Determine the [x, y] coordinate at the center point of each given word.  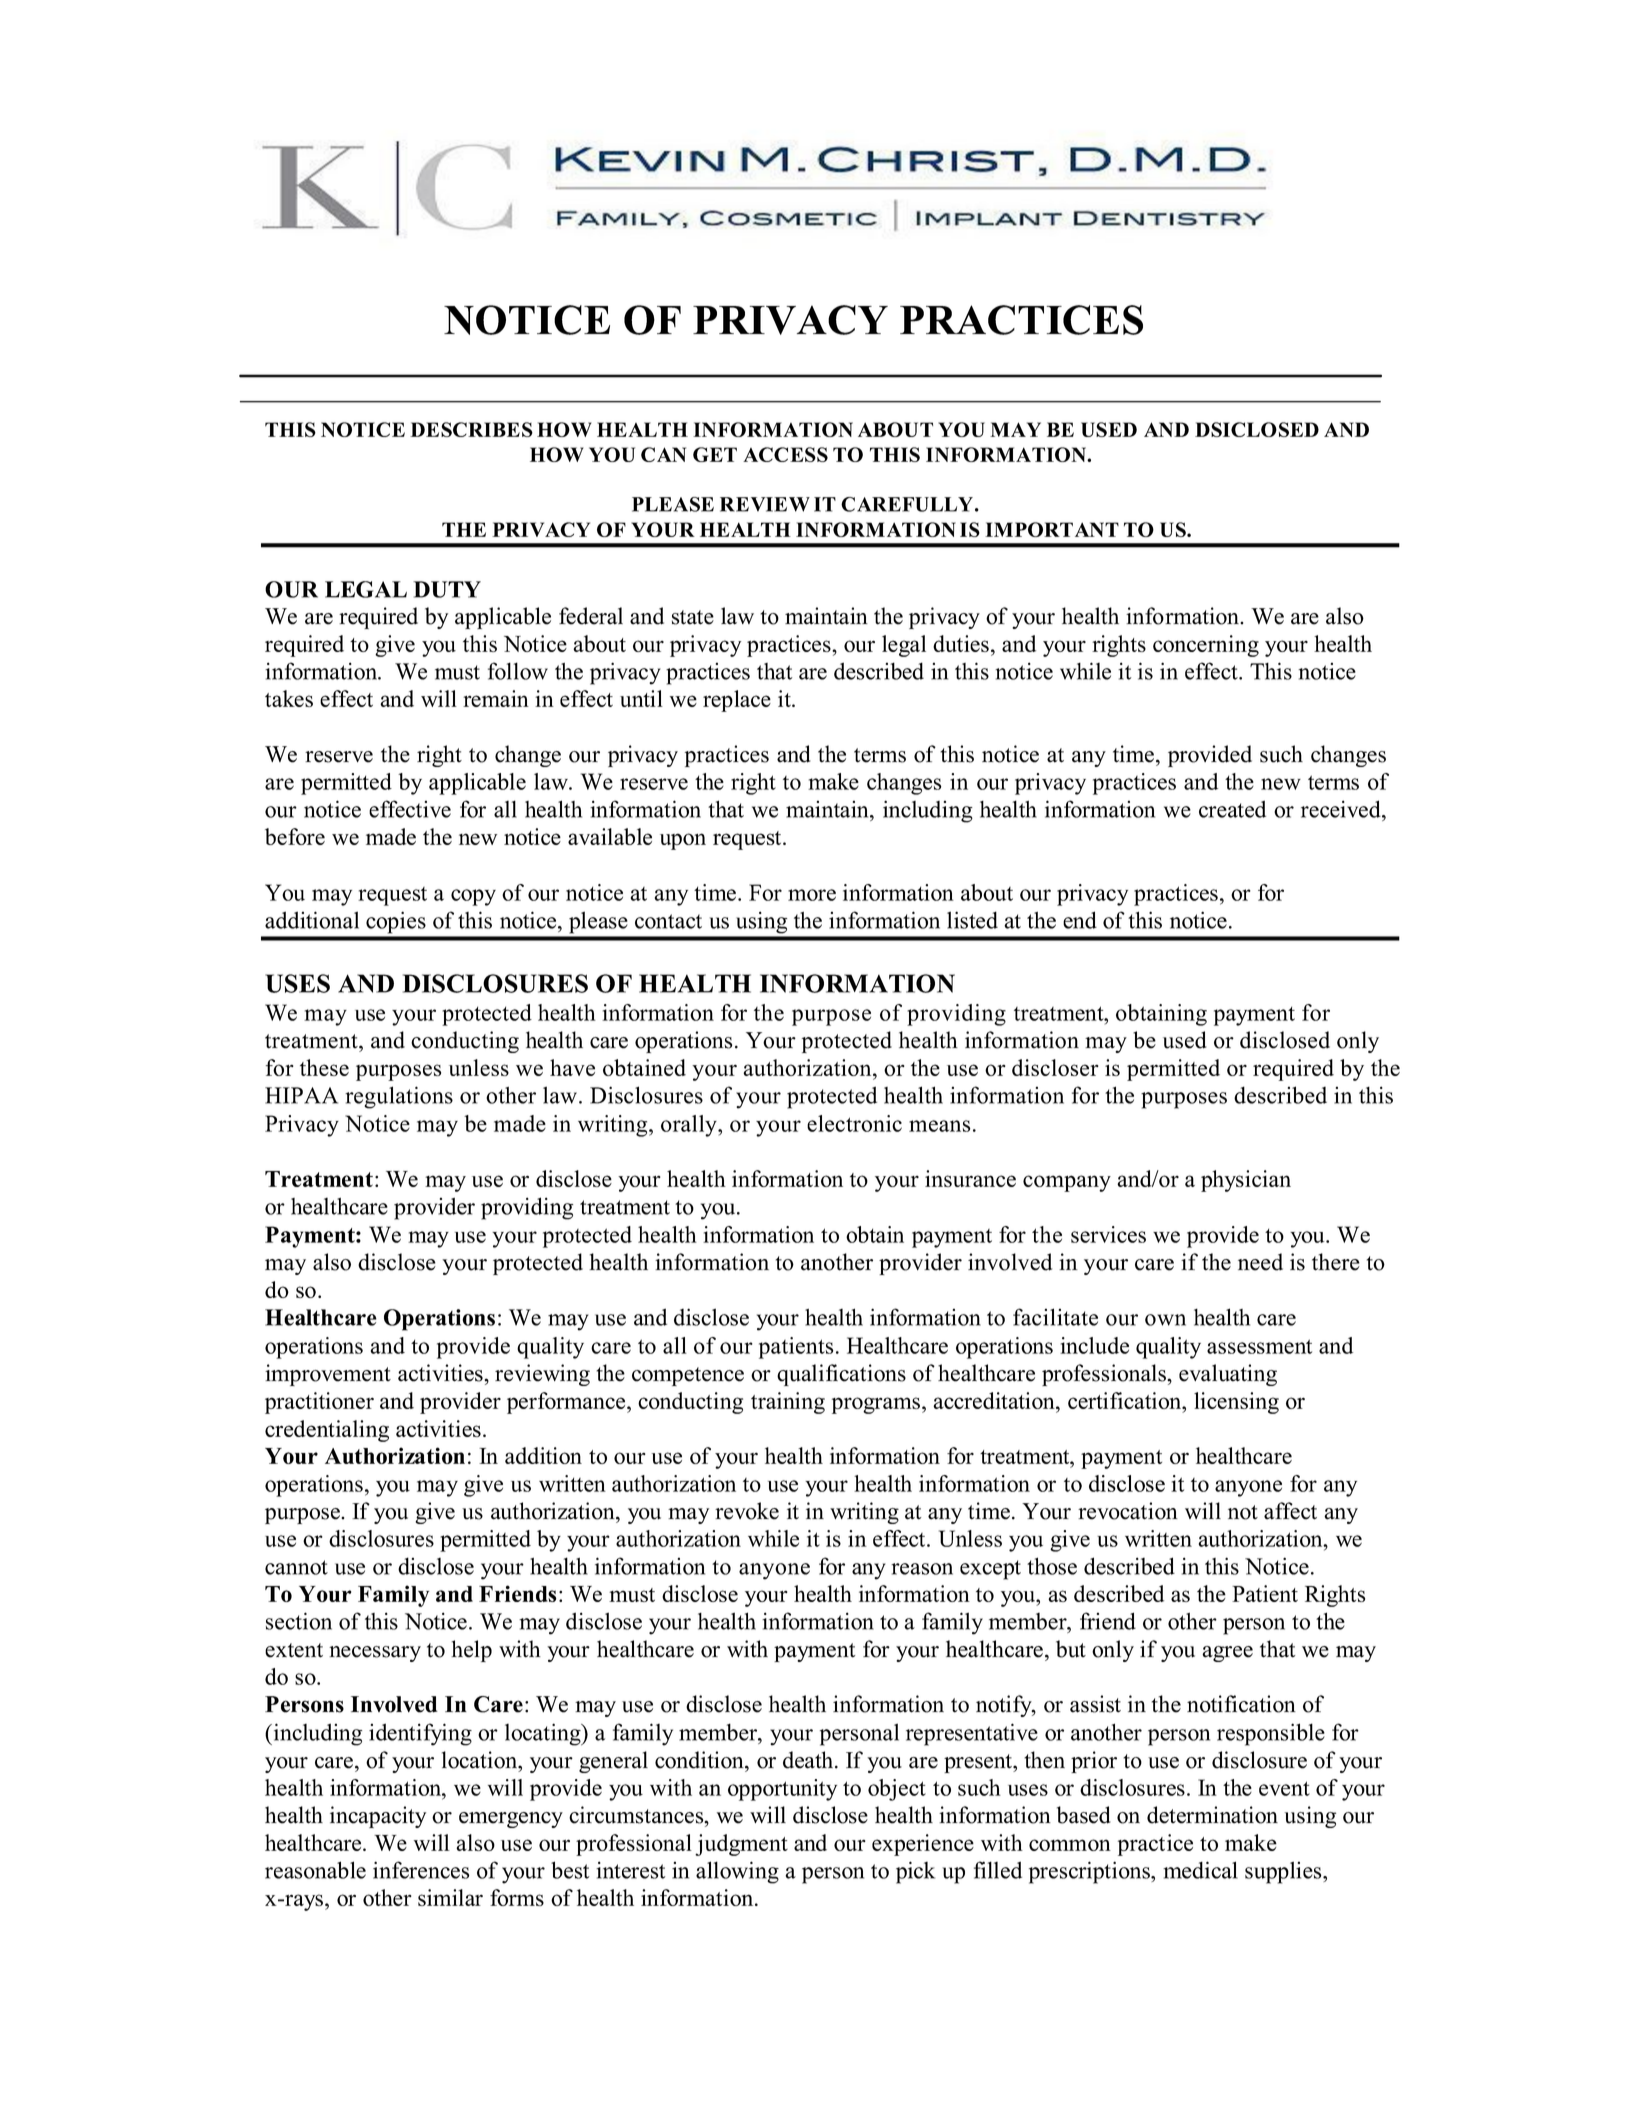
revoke [747, 1511]
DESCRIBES [471, 429]
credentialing [327, 1431]
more [812, 895]
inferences [421, 1870]
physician [1246, 1181]
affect [1290, 1511]
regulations [399, 1097]
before [295, 836]
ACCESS [785, 454]
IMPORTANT [1052, 529]
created [1232, 809]
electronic [854, 1123]
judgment [741, 1845]
